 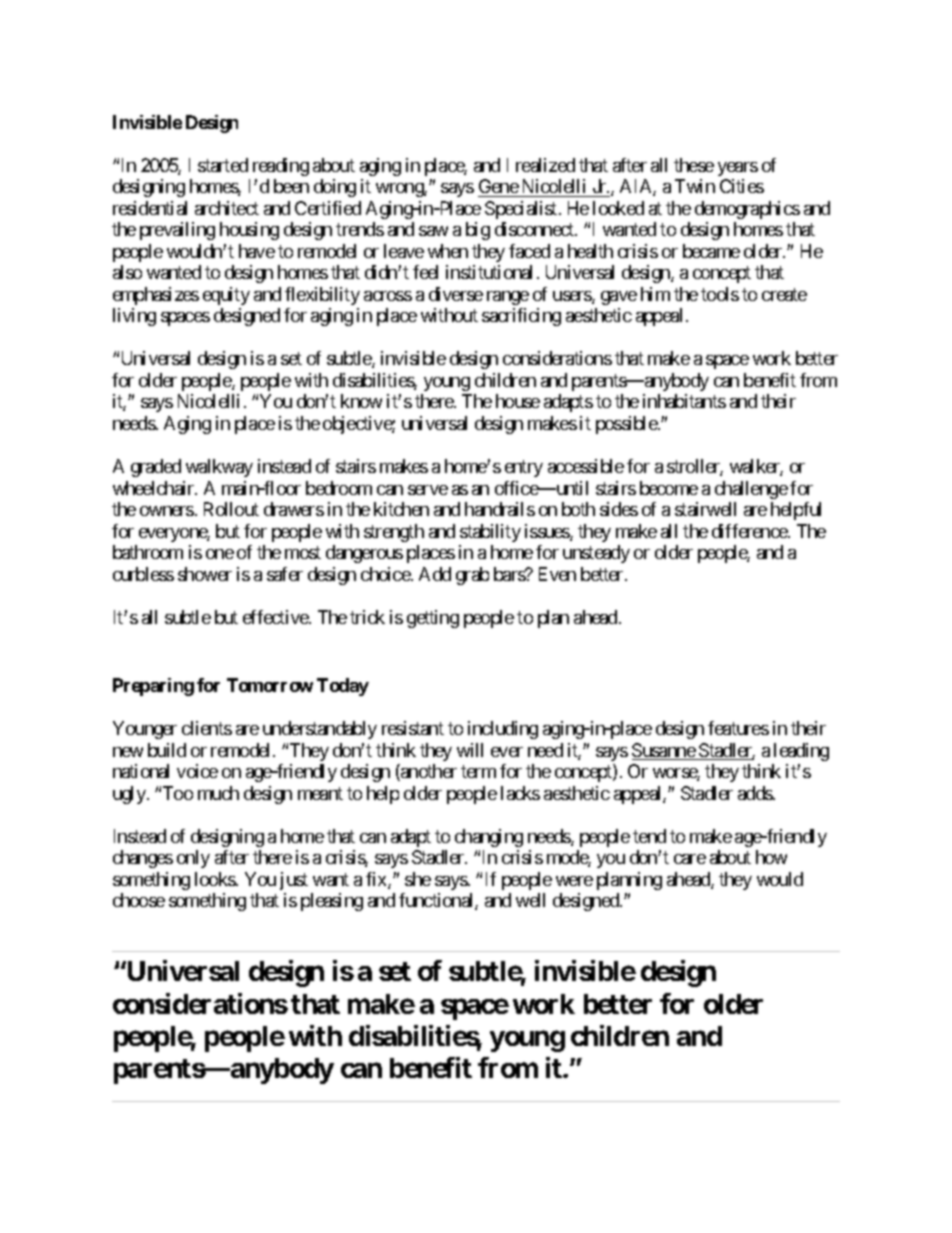 What do you see at coordinates (695, 186) in the screenshot?
I see `Twin` at bounding box center [695, 186].
